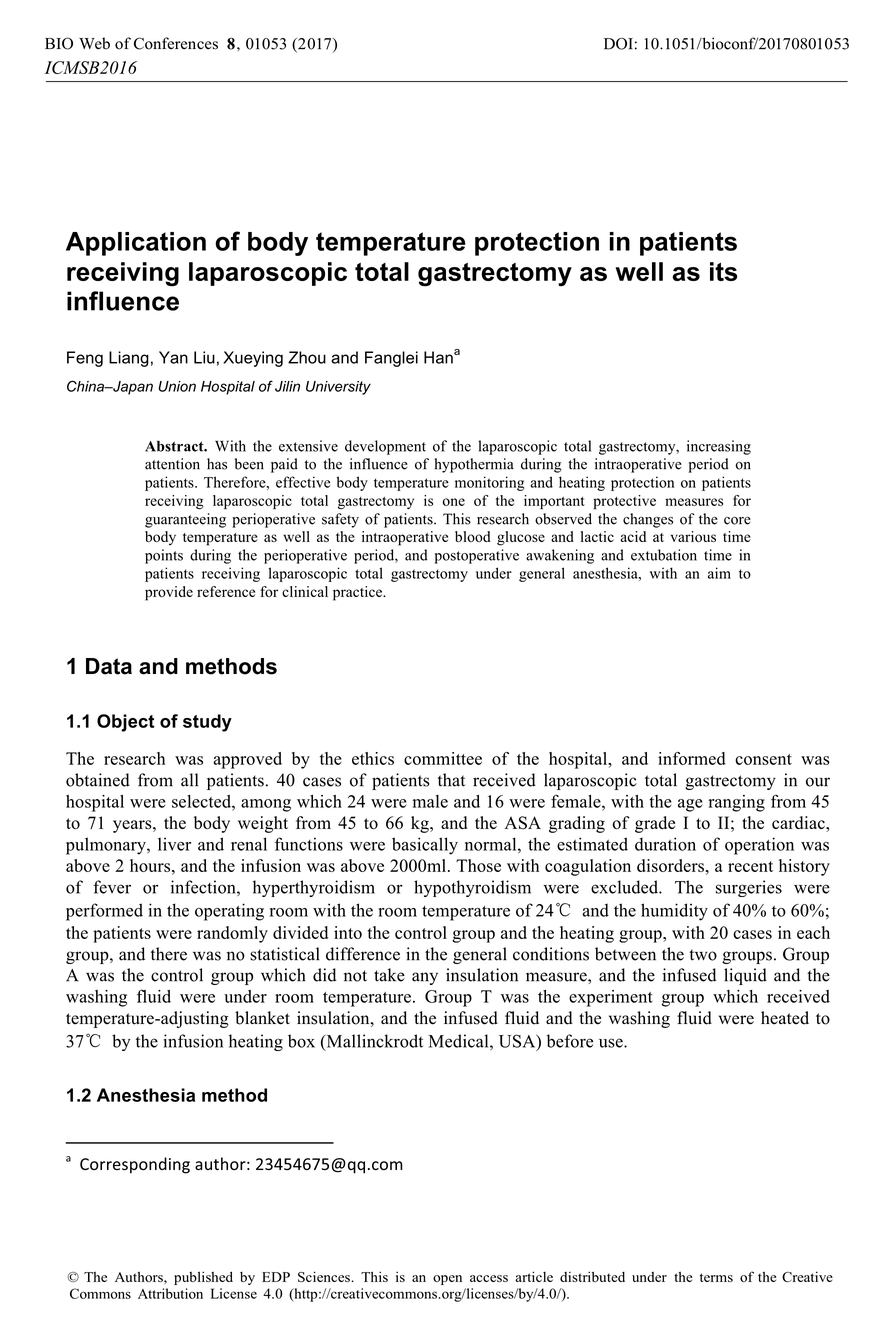 The image size is (896, 1318). What do you see at coordinates (172, 464) in the screenshot?
I see `attention` at bounding box center [172, 464].
